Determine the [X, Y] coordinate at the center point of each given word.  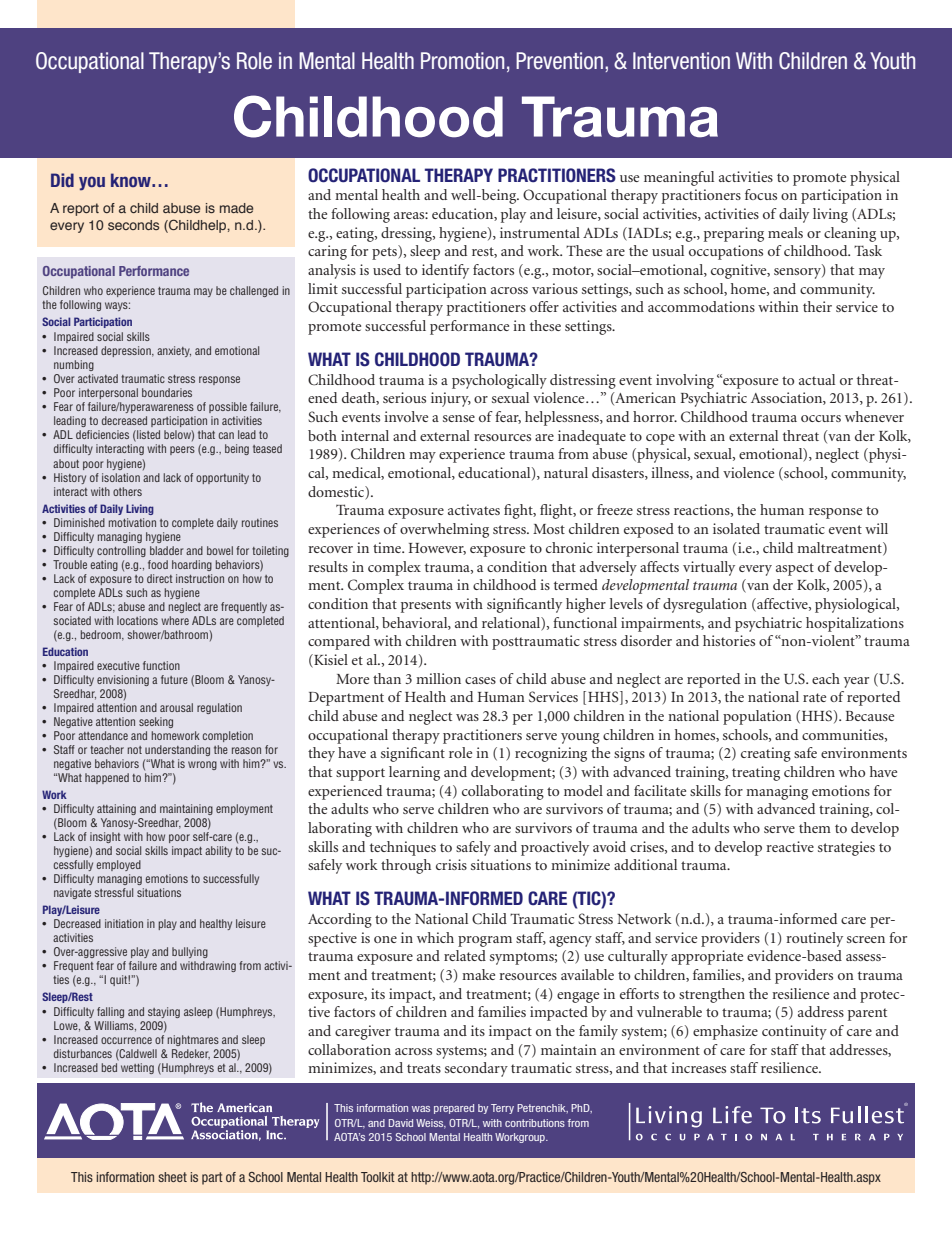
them [815, 827]
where [175, 620]
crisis [451, 864]
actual [817, 379]
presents [426, 606]
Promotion [462, 61]
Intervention [681, 61]
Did [62, 180]
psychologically [499, 381]
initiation [124, 923]
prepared [454, 1109]
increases [698, 1067]
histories [729, 640]
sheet [172, 1177]
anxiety [174, 351]
